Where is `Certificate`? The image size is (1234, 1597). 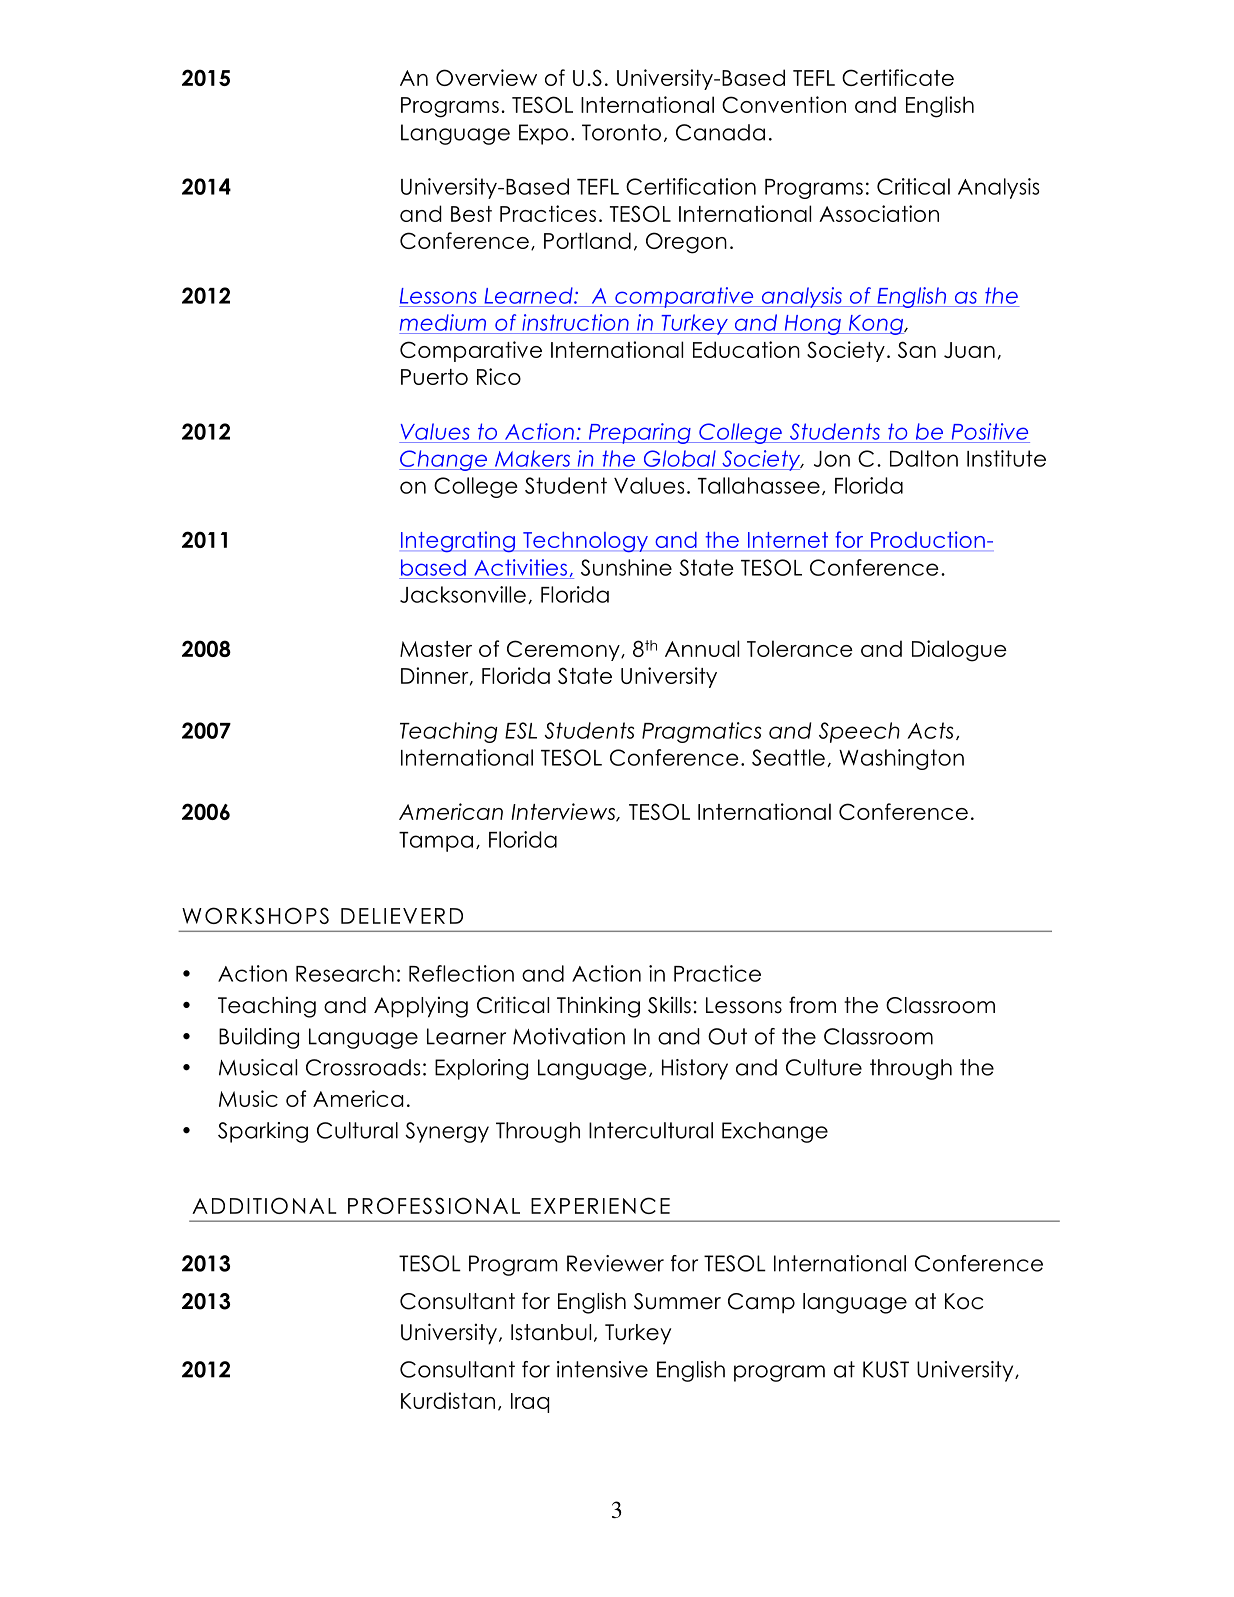 Certificate is located at coordinates (898, 77).
